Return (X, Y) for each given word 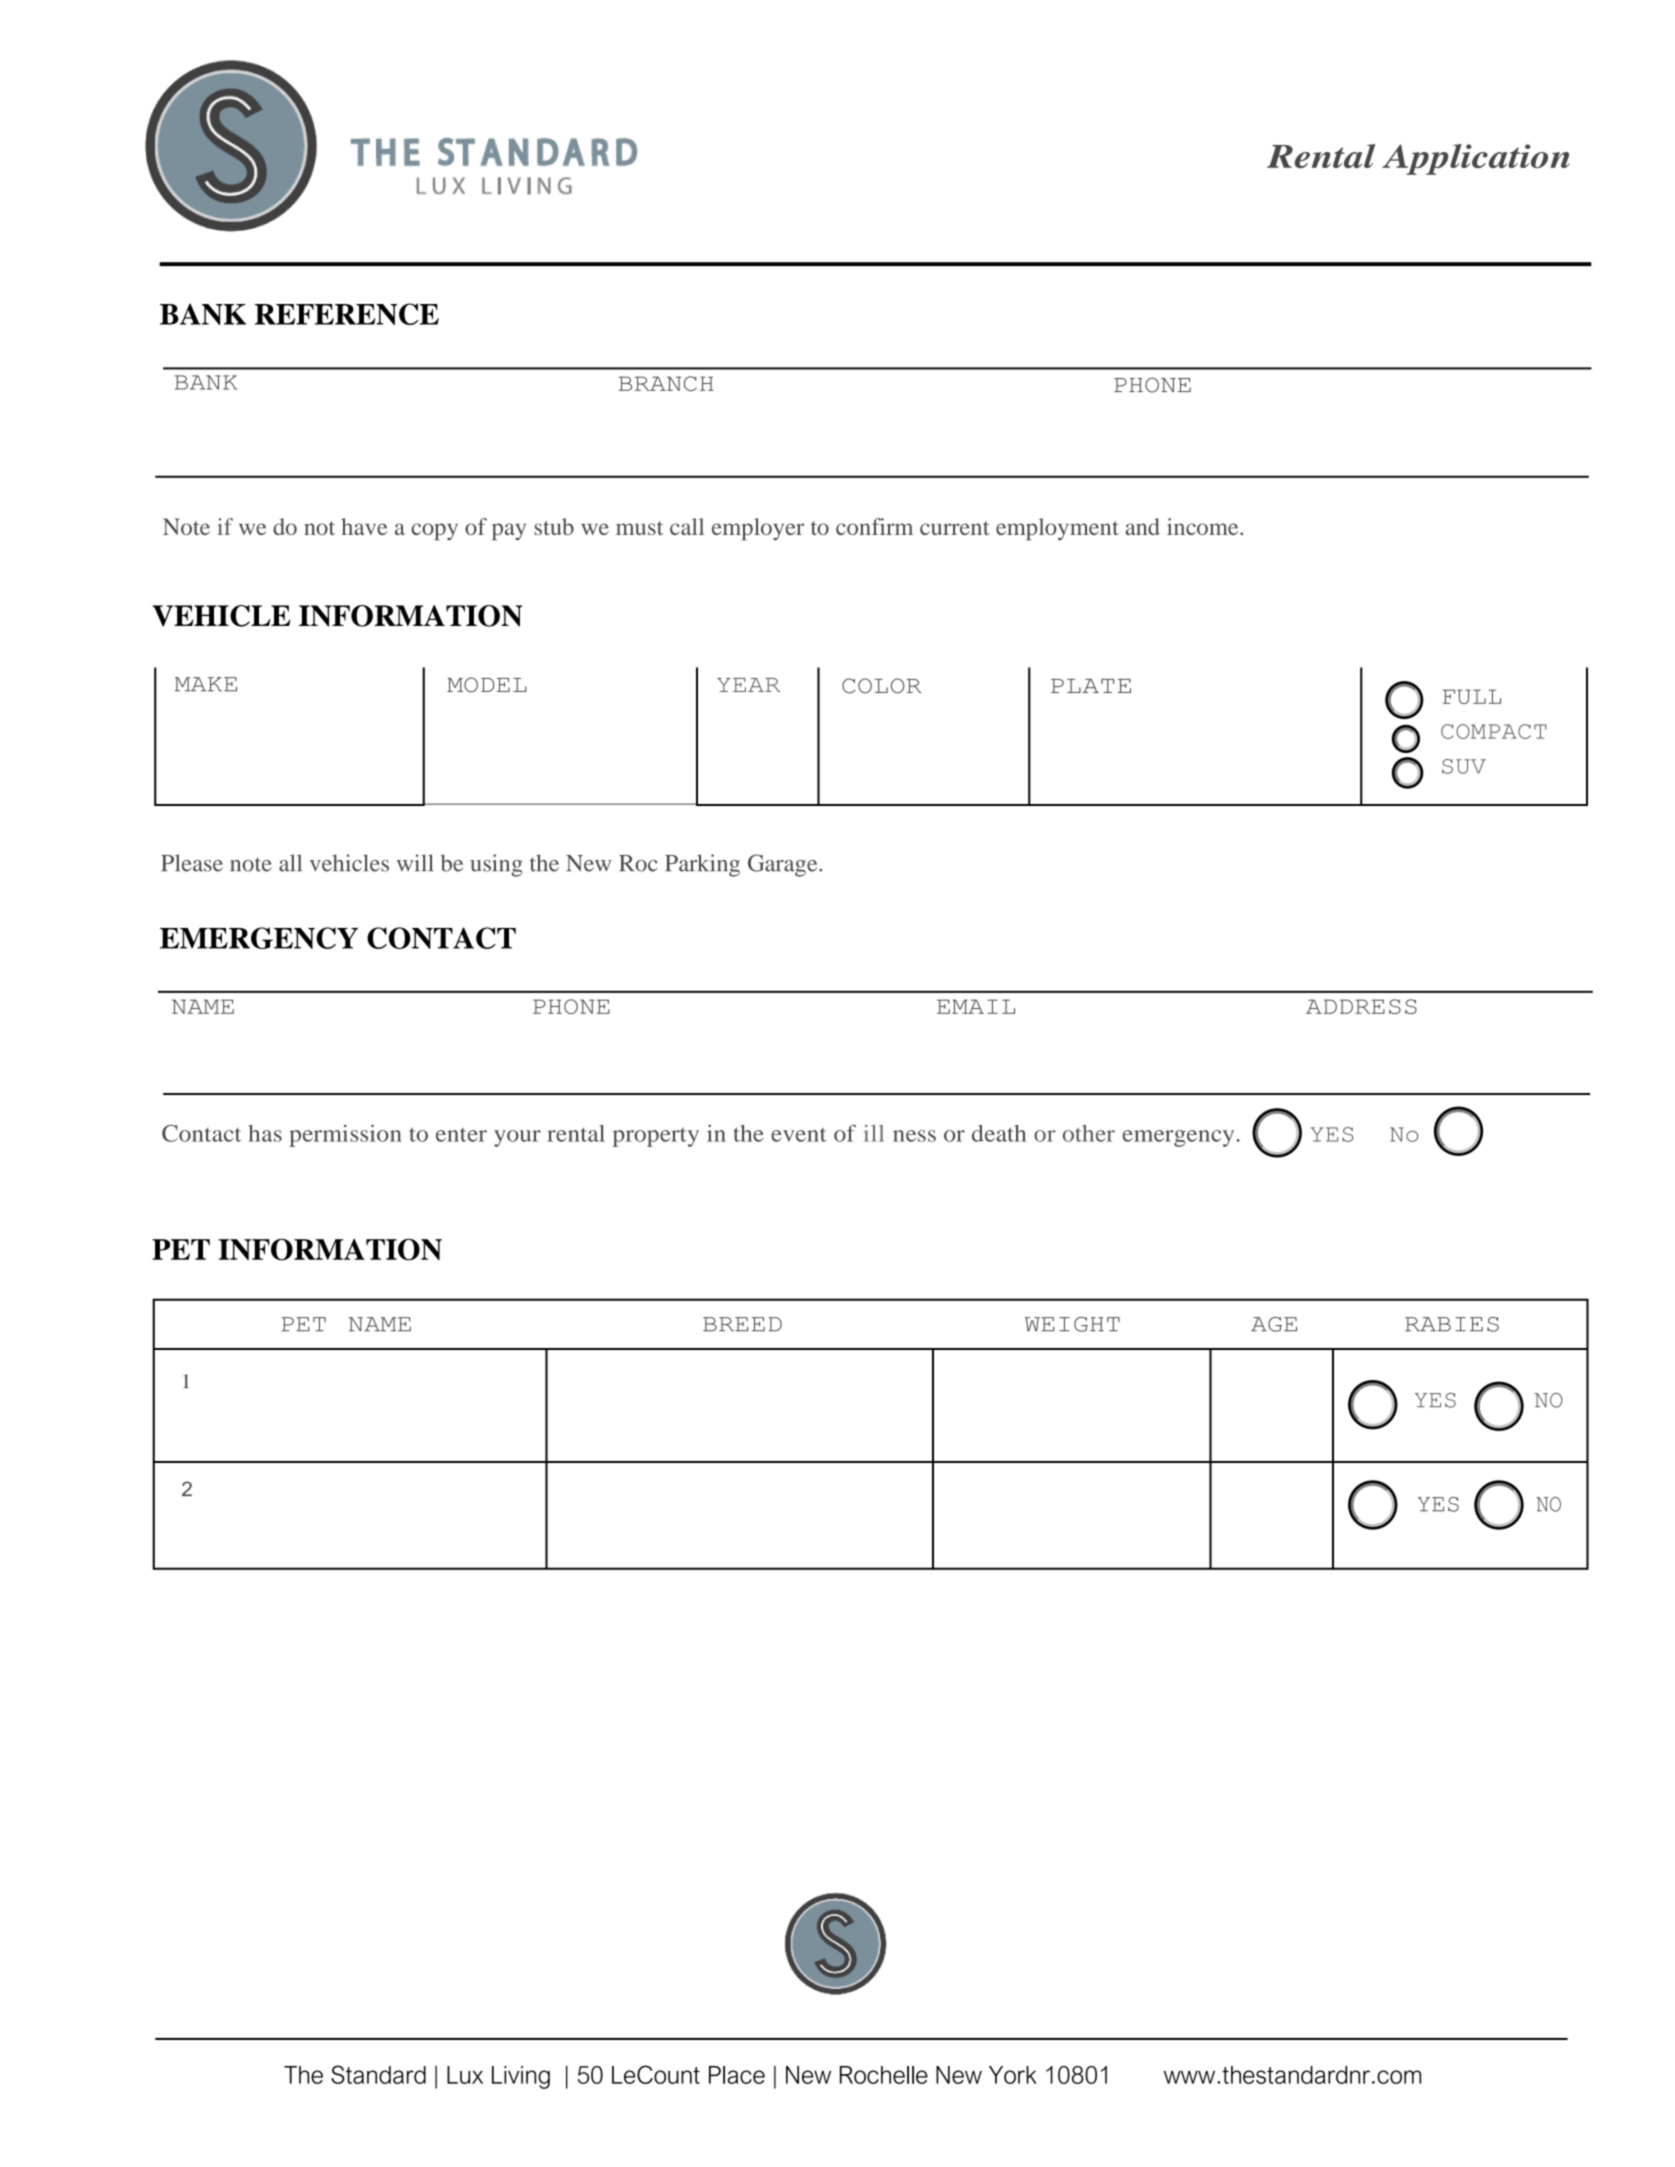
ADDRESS (1361, 1006)
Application (1476, 159)
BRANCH (666, 383)
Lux (465, 2075)
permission (345, 1135)
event (798, 1134)
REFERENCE (347, 314)
